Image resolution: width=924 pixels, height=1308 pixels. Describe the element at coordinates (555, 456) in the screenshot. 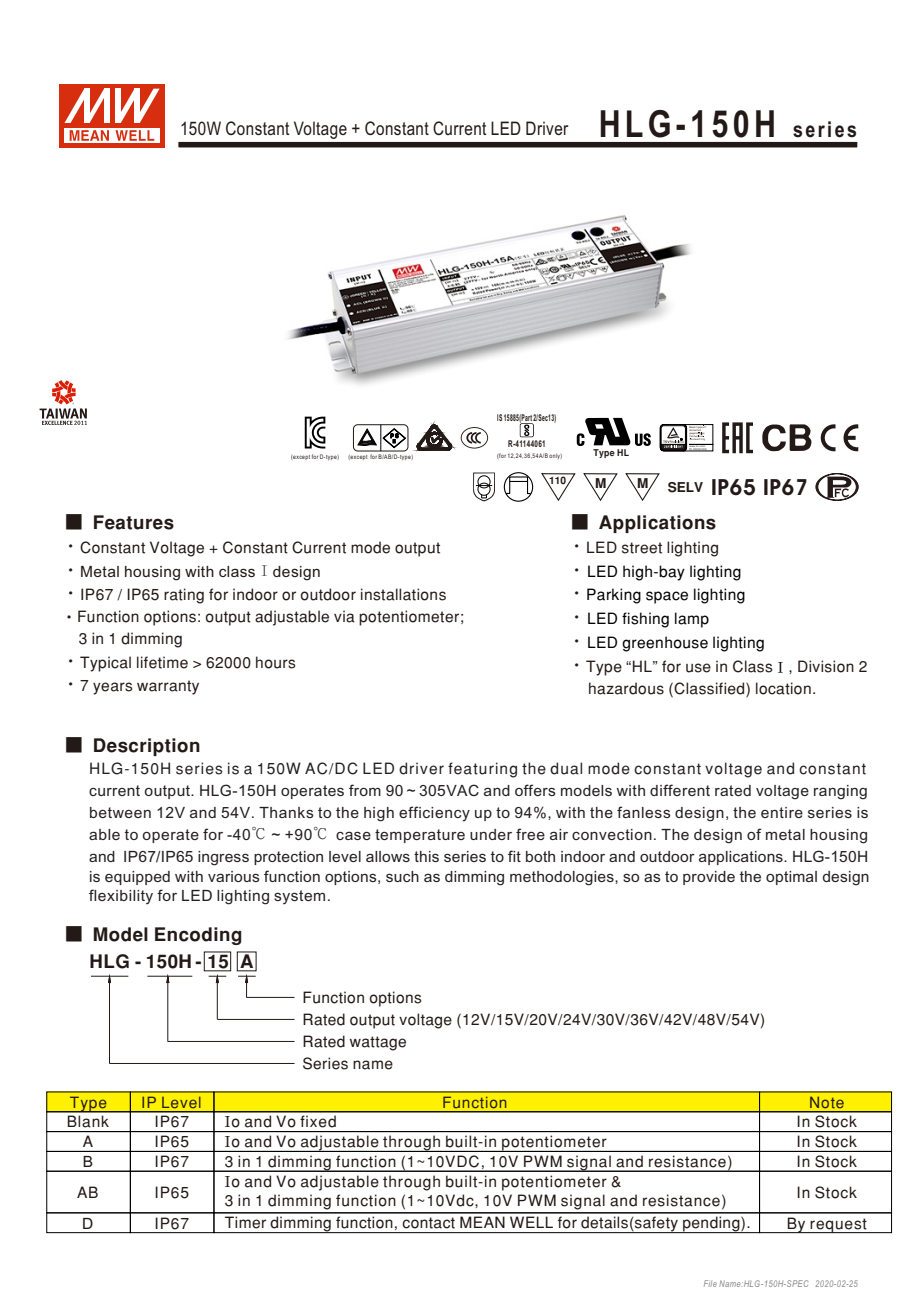

I see `only` at that location.
